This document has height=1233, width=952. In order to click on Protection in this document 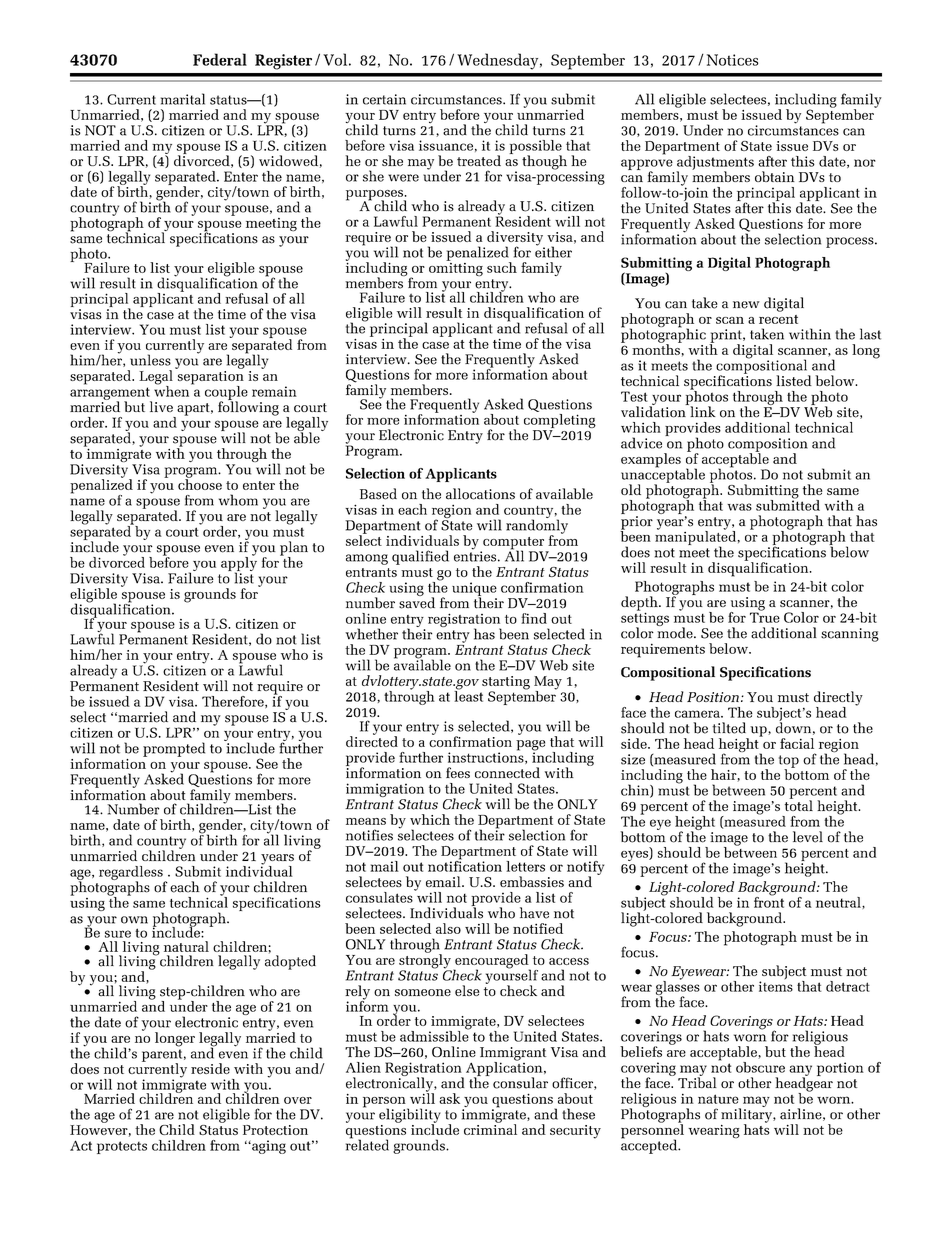, I will do `click(275, 1130)`.
